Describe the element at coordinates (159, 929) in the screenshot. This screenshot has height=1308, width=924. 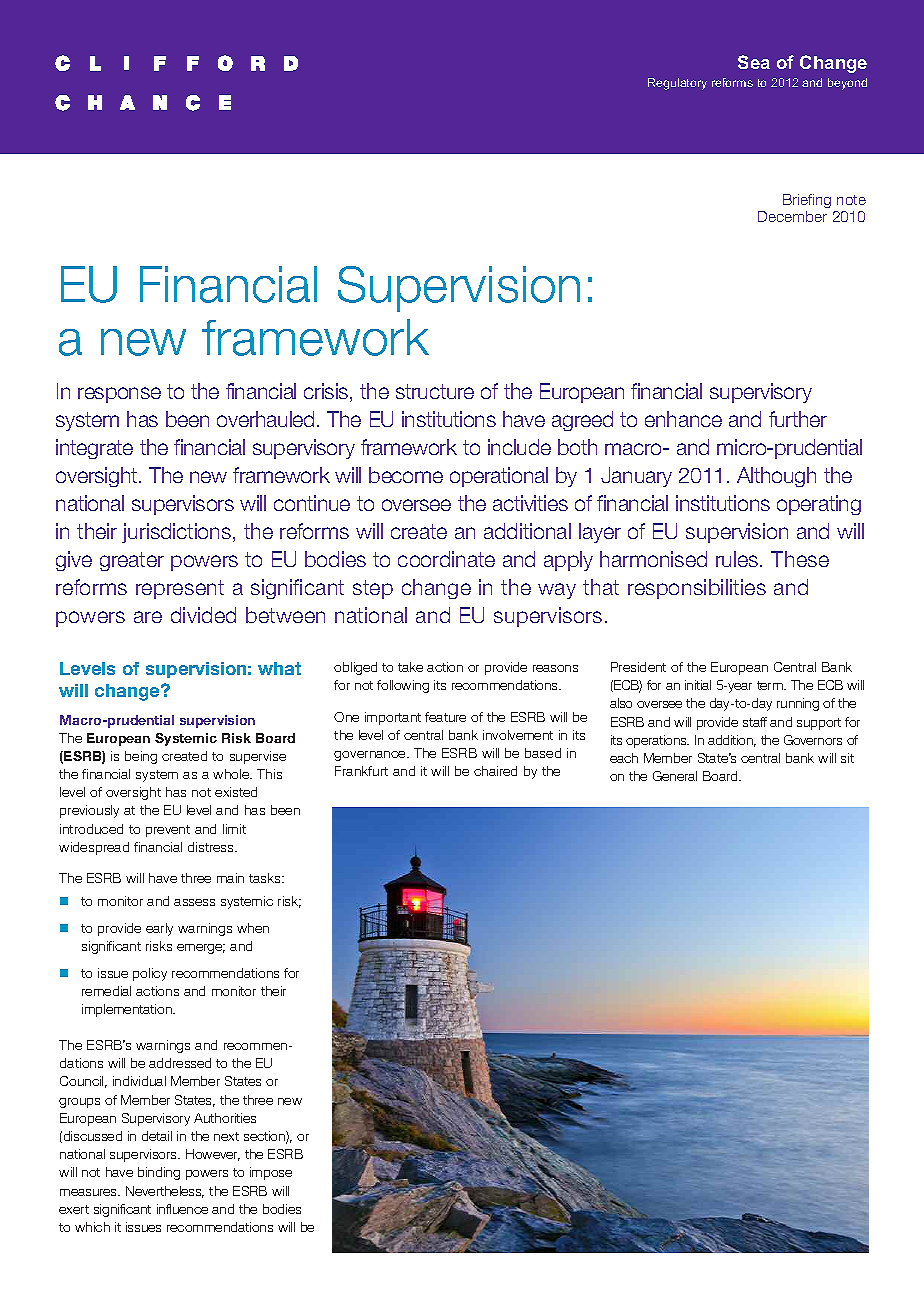
I see `early` at that location.
